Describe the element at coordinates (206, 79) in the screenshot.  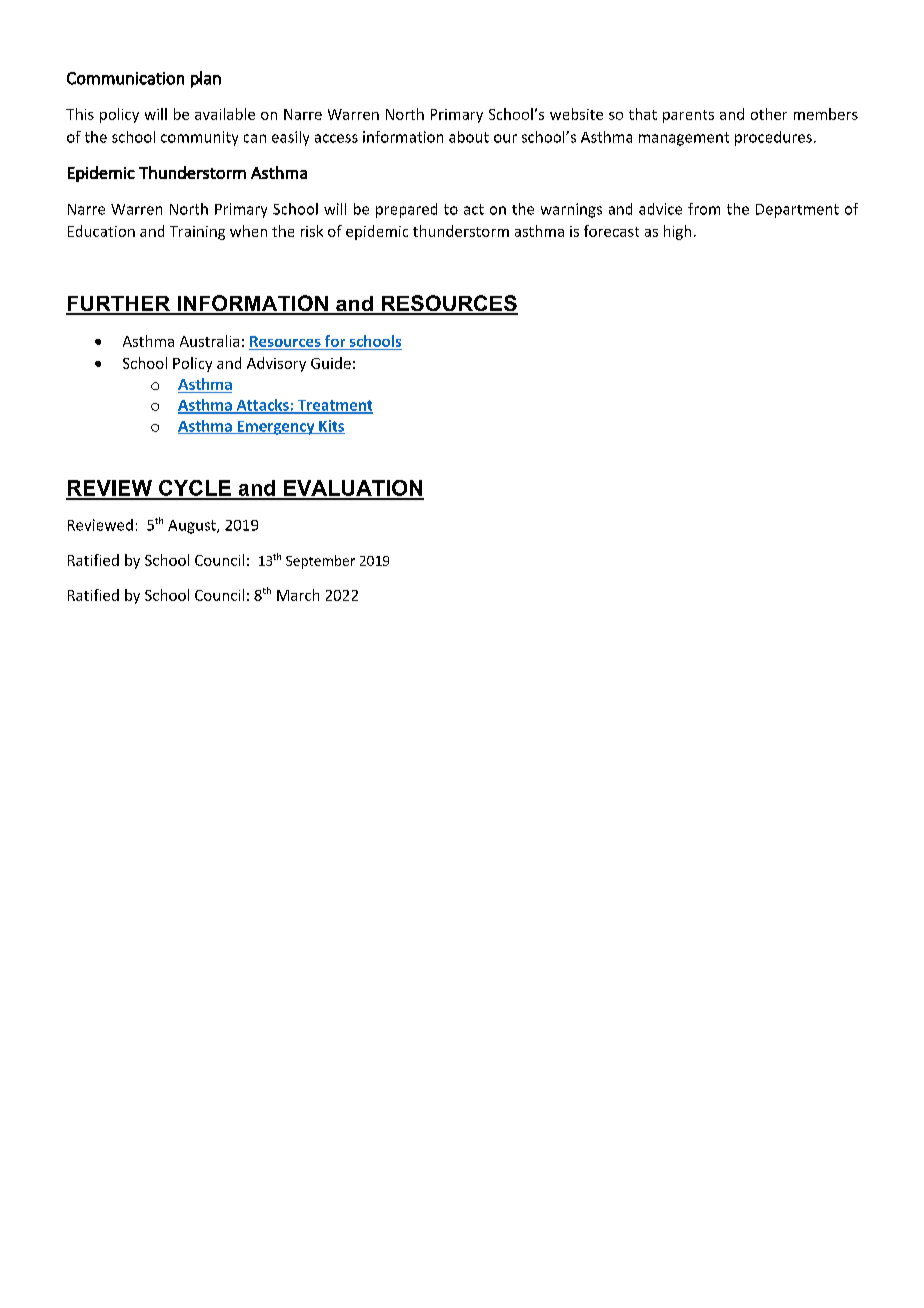
I see `plan` at that location.
